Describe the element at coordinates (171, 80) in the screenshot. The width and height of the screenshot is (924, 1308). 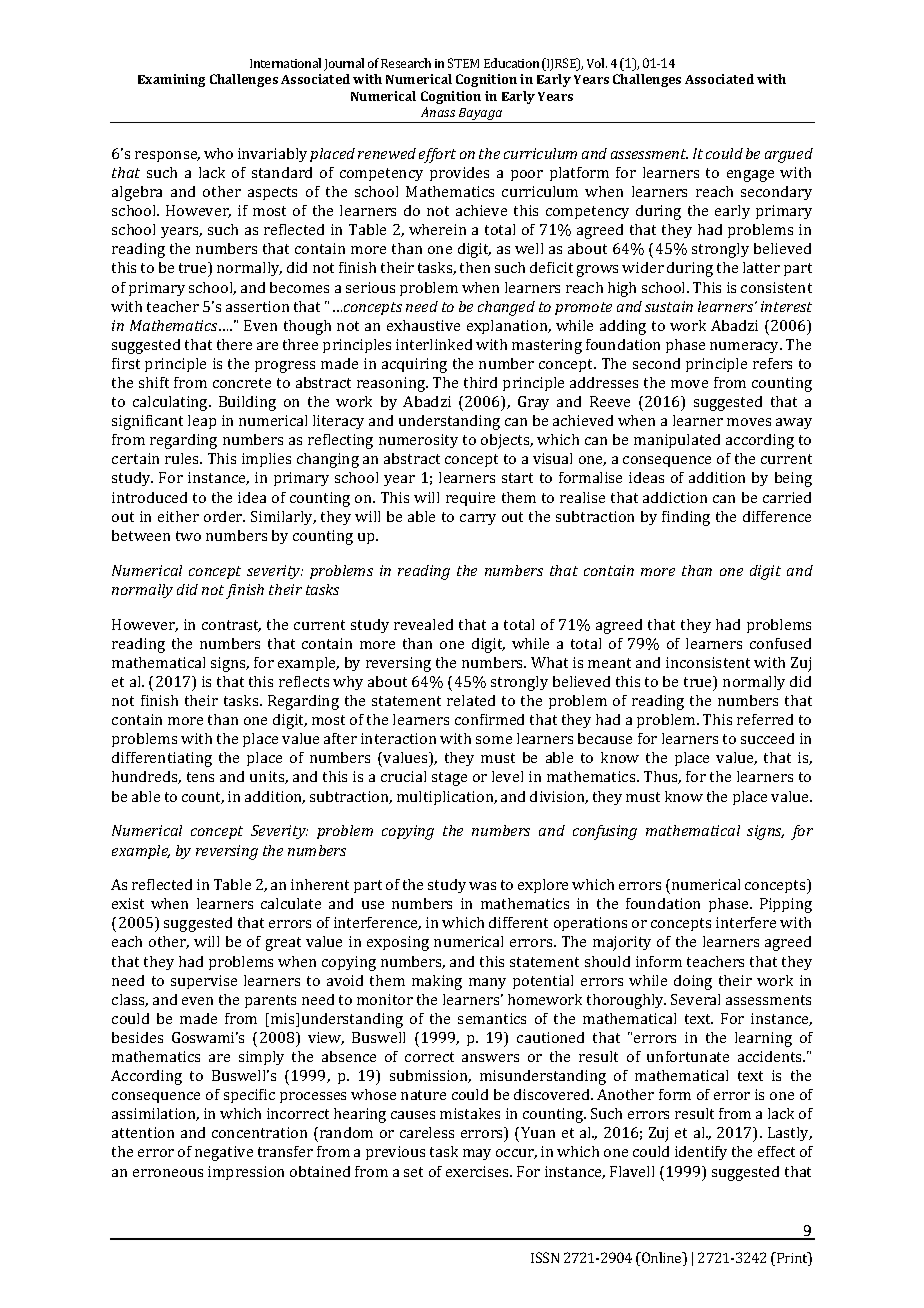
I see `Examining` at that location.
